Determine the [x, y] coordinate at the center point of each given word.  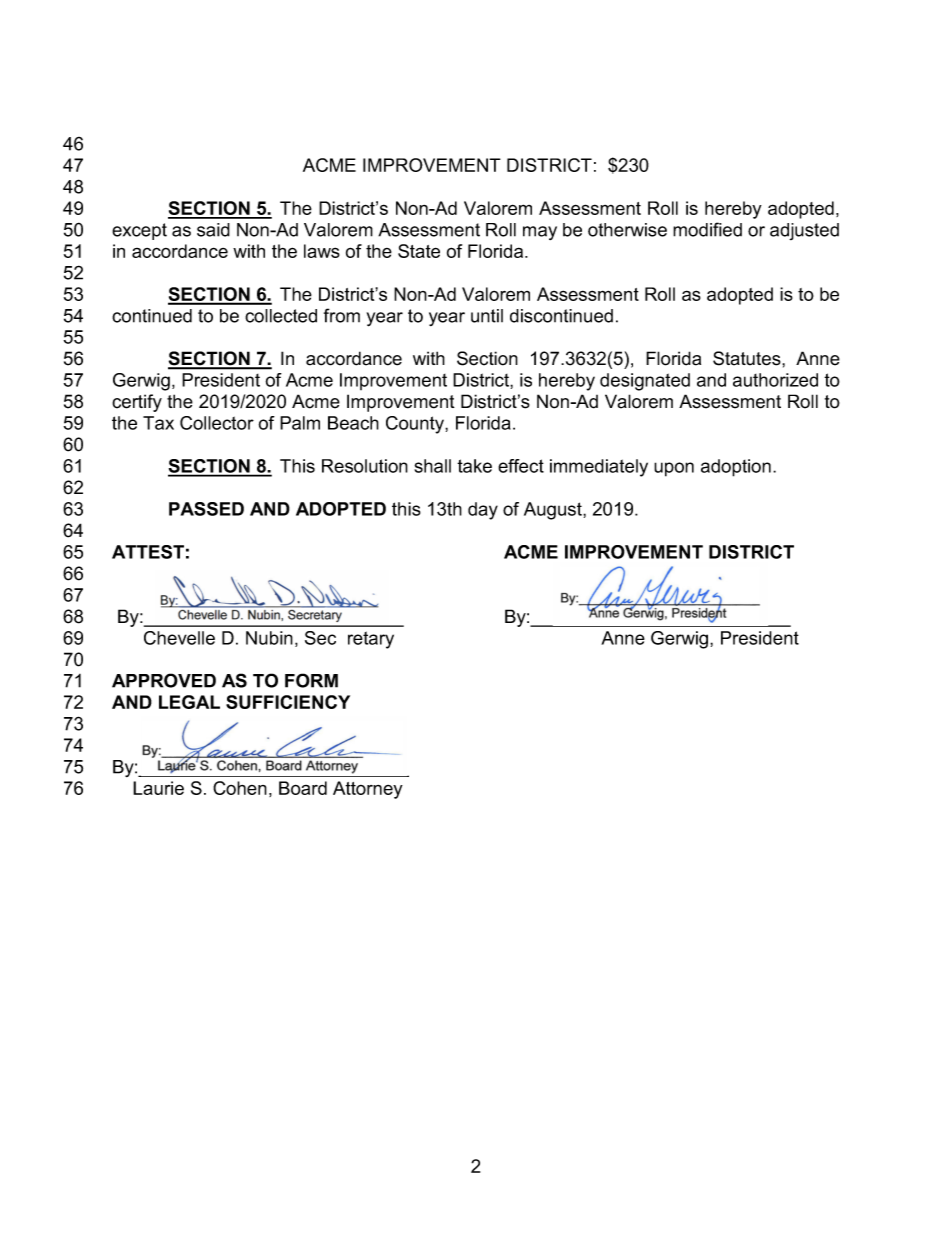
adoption [736, 468]
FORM [311, 680]
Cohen [240, 788]
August [554, 511]
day [483, 511]
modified [707, 229]
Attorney [368, 790]
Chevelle [179, 638]
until [487, 316]
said [213, 230]
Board [303, 788]
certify [137, 403]
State [419, 251]
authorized [775, 380]
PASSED [206, 509]
